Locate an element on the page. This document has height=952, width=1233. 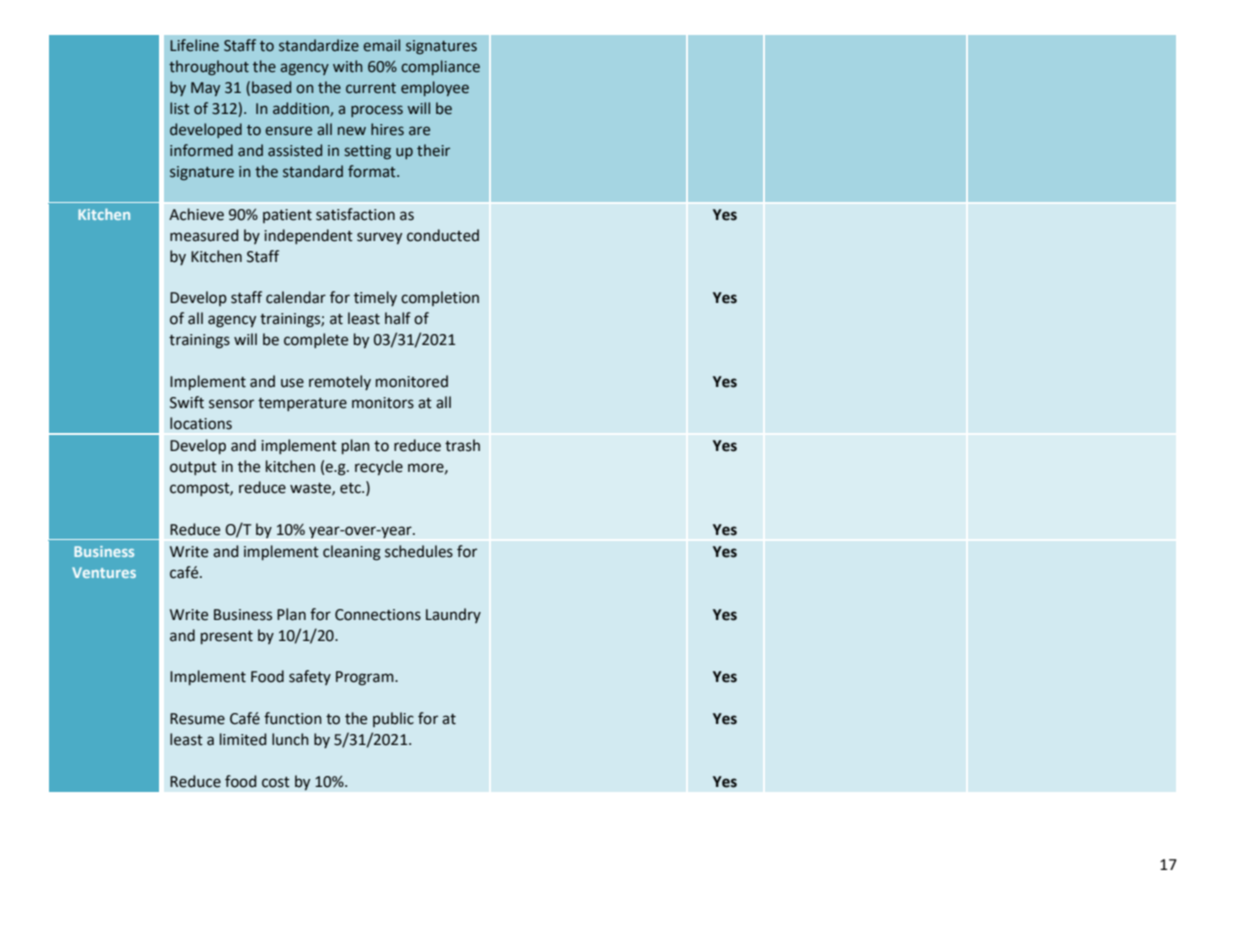
measured is located at coordinates (204, 235).
